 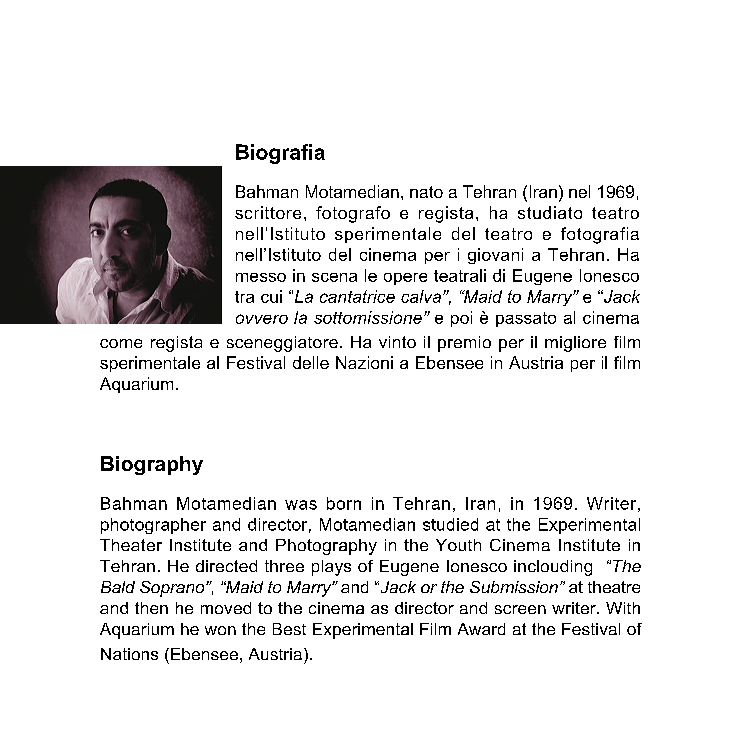 What do you see at coordinates (520, 609) in the image?
I see `screen` at bounding box center [520, 609].
